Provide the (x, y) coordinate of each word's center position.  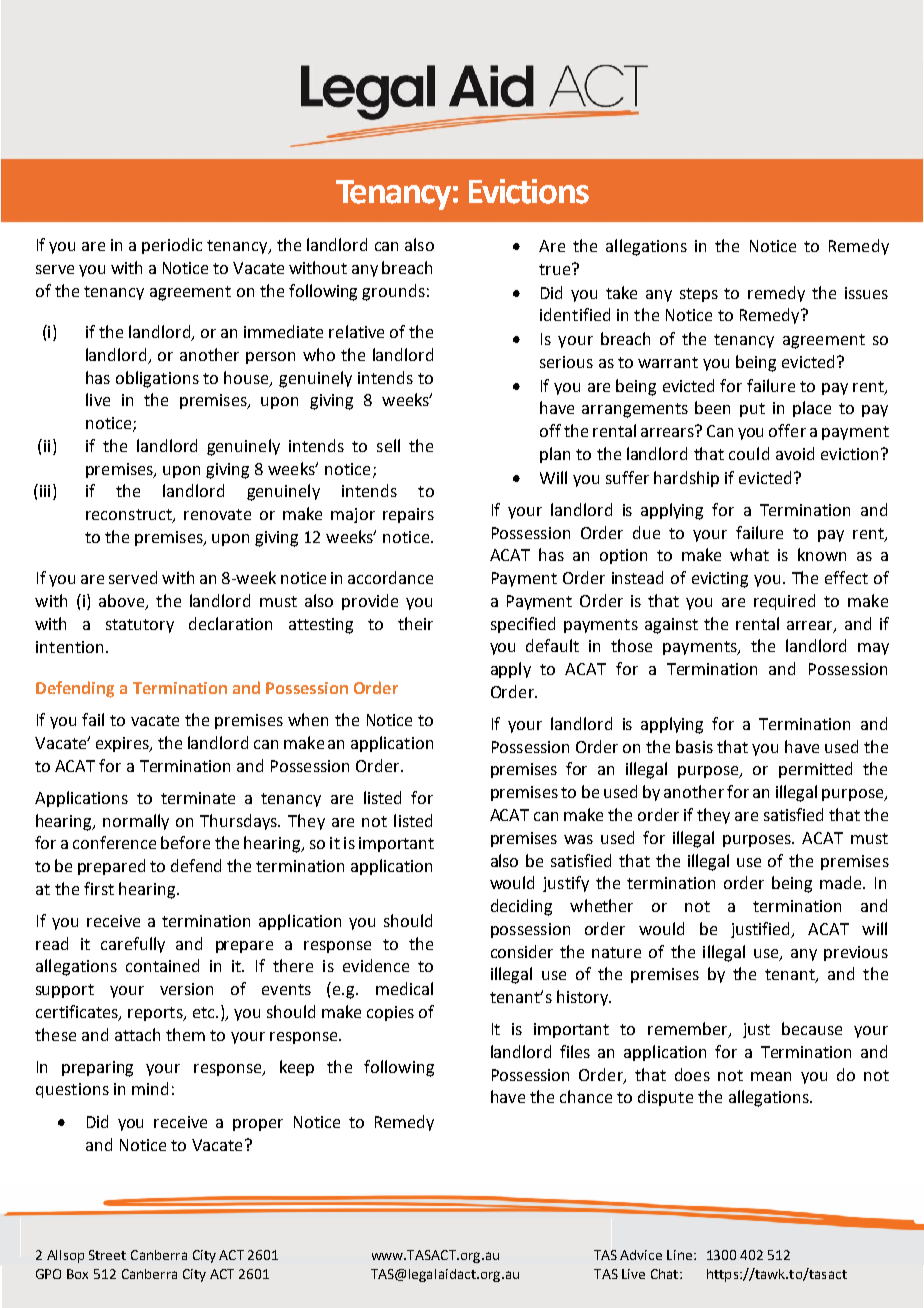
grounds (393, 292)
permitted (815, 770)
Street (107, 1255)
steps (699, 295)
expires (123, 744)
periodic (172, 246)
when (308, 719)
